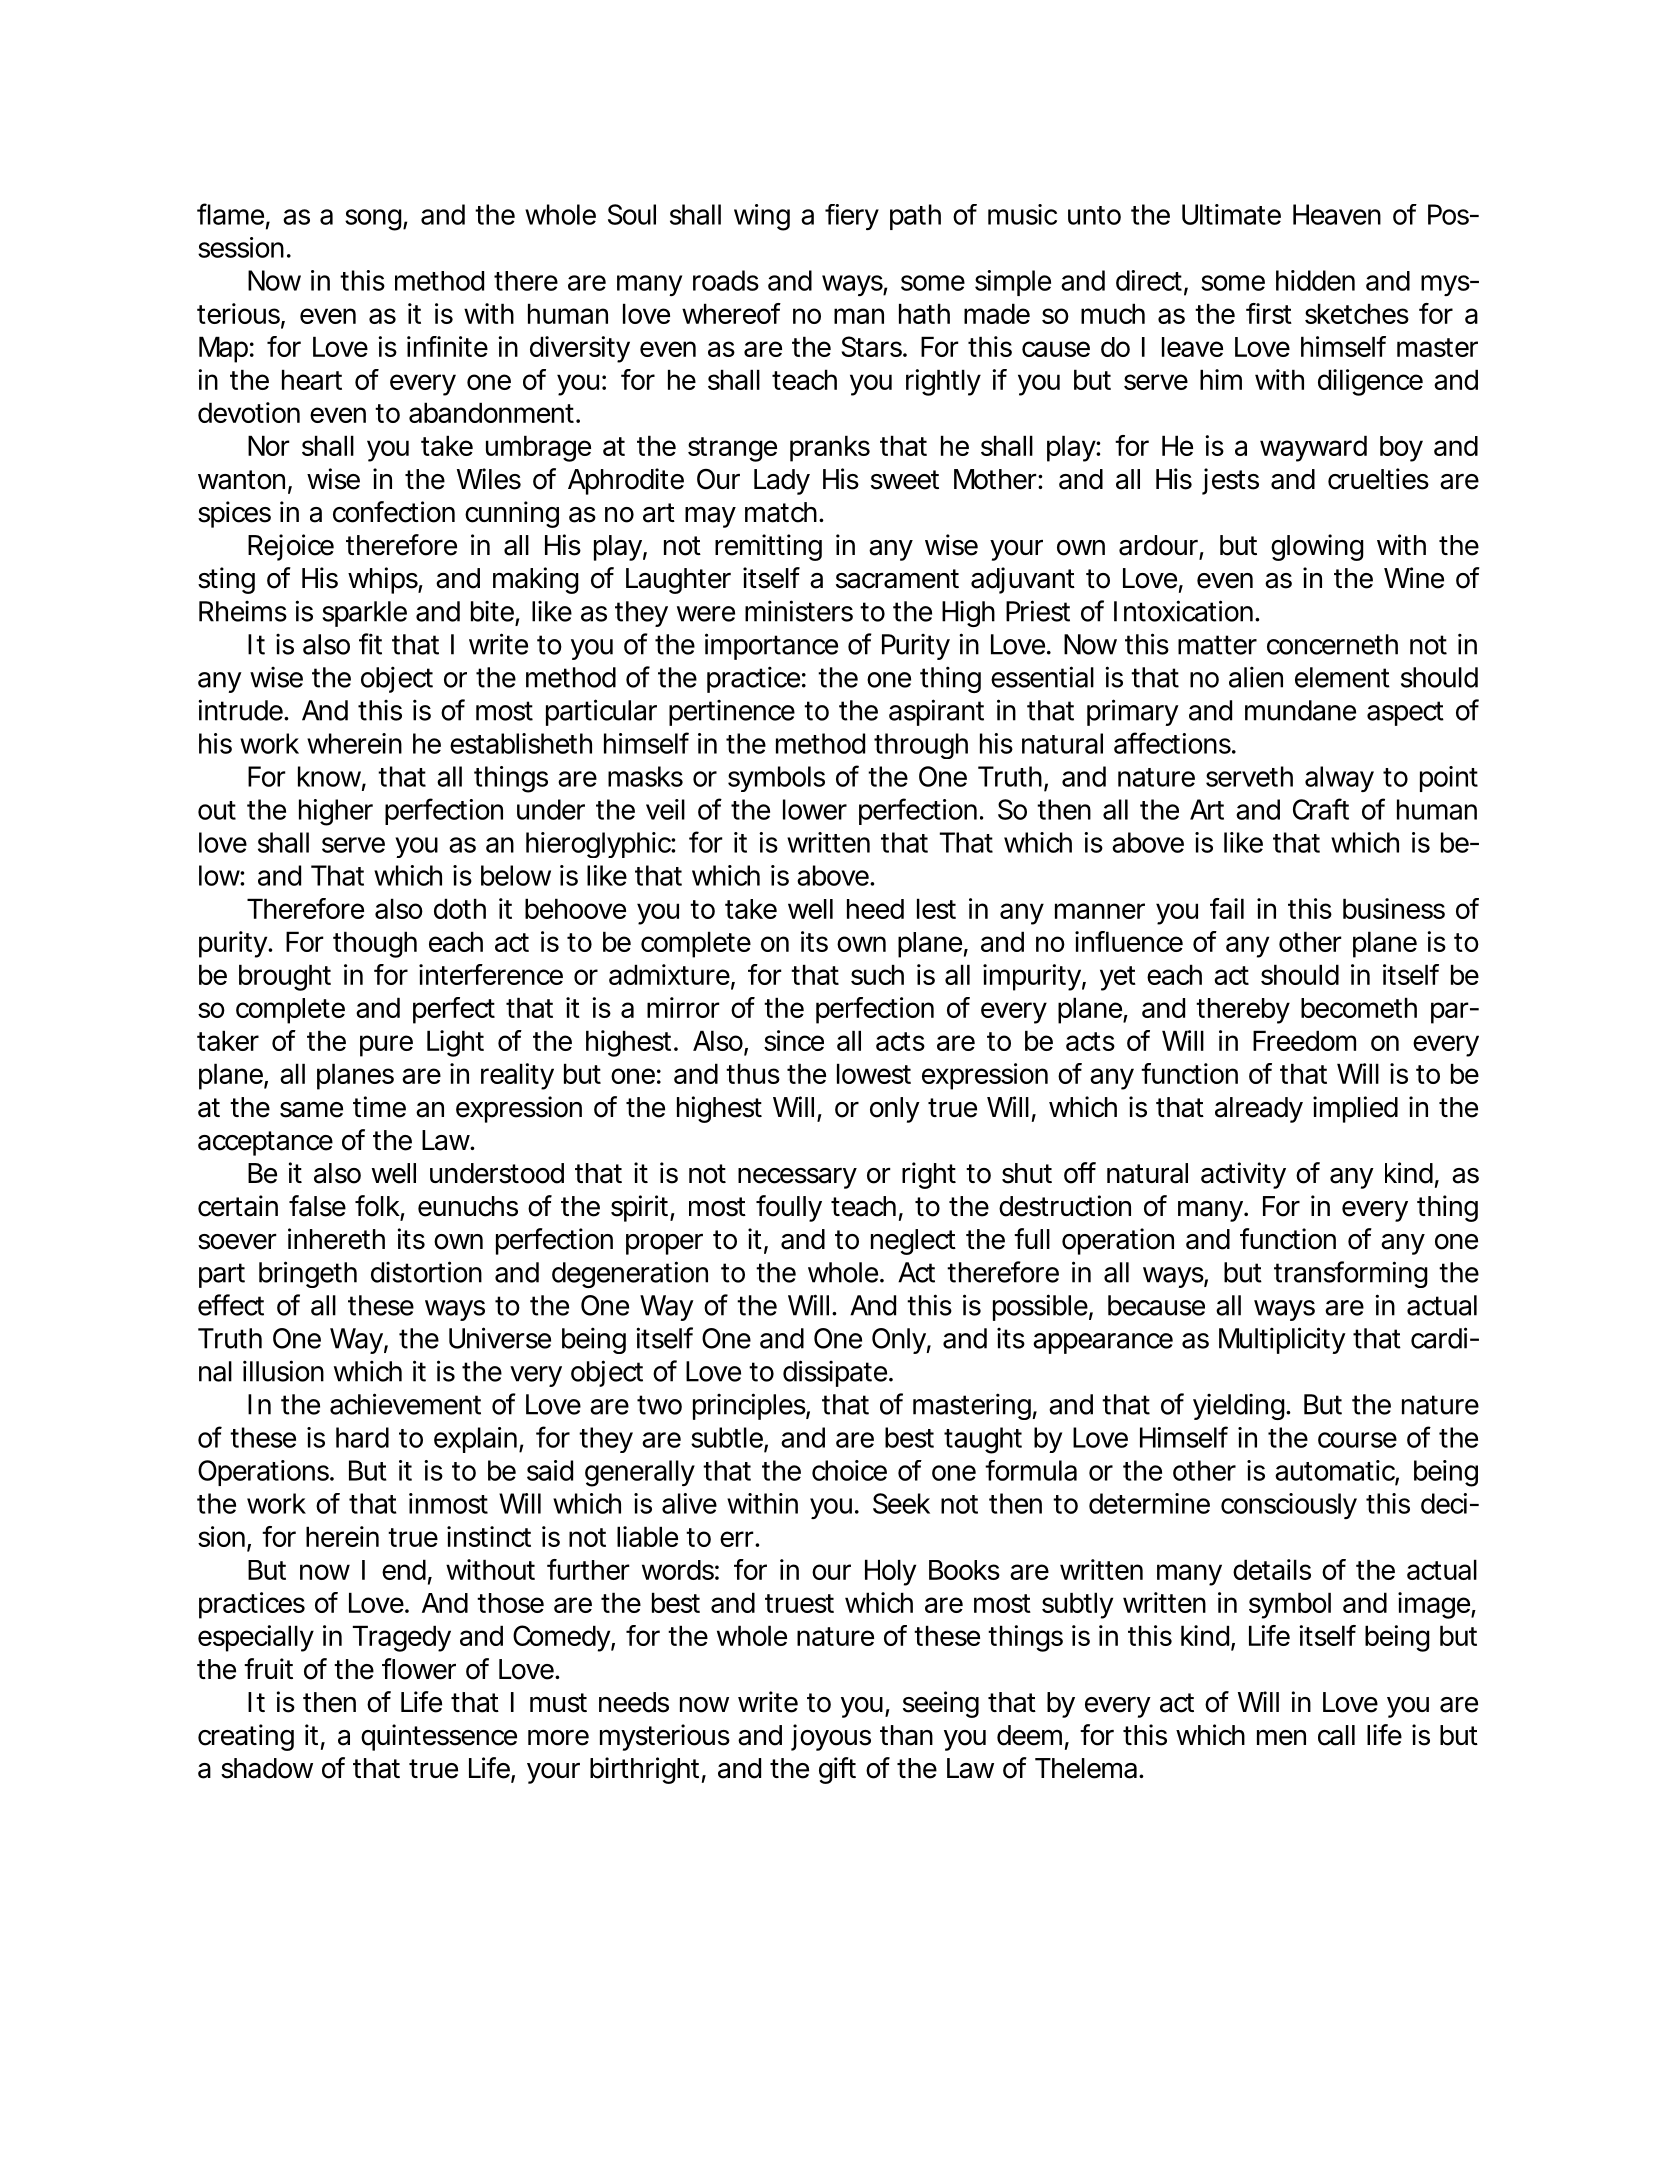  I want to click on false, so click(317, 1206).
